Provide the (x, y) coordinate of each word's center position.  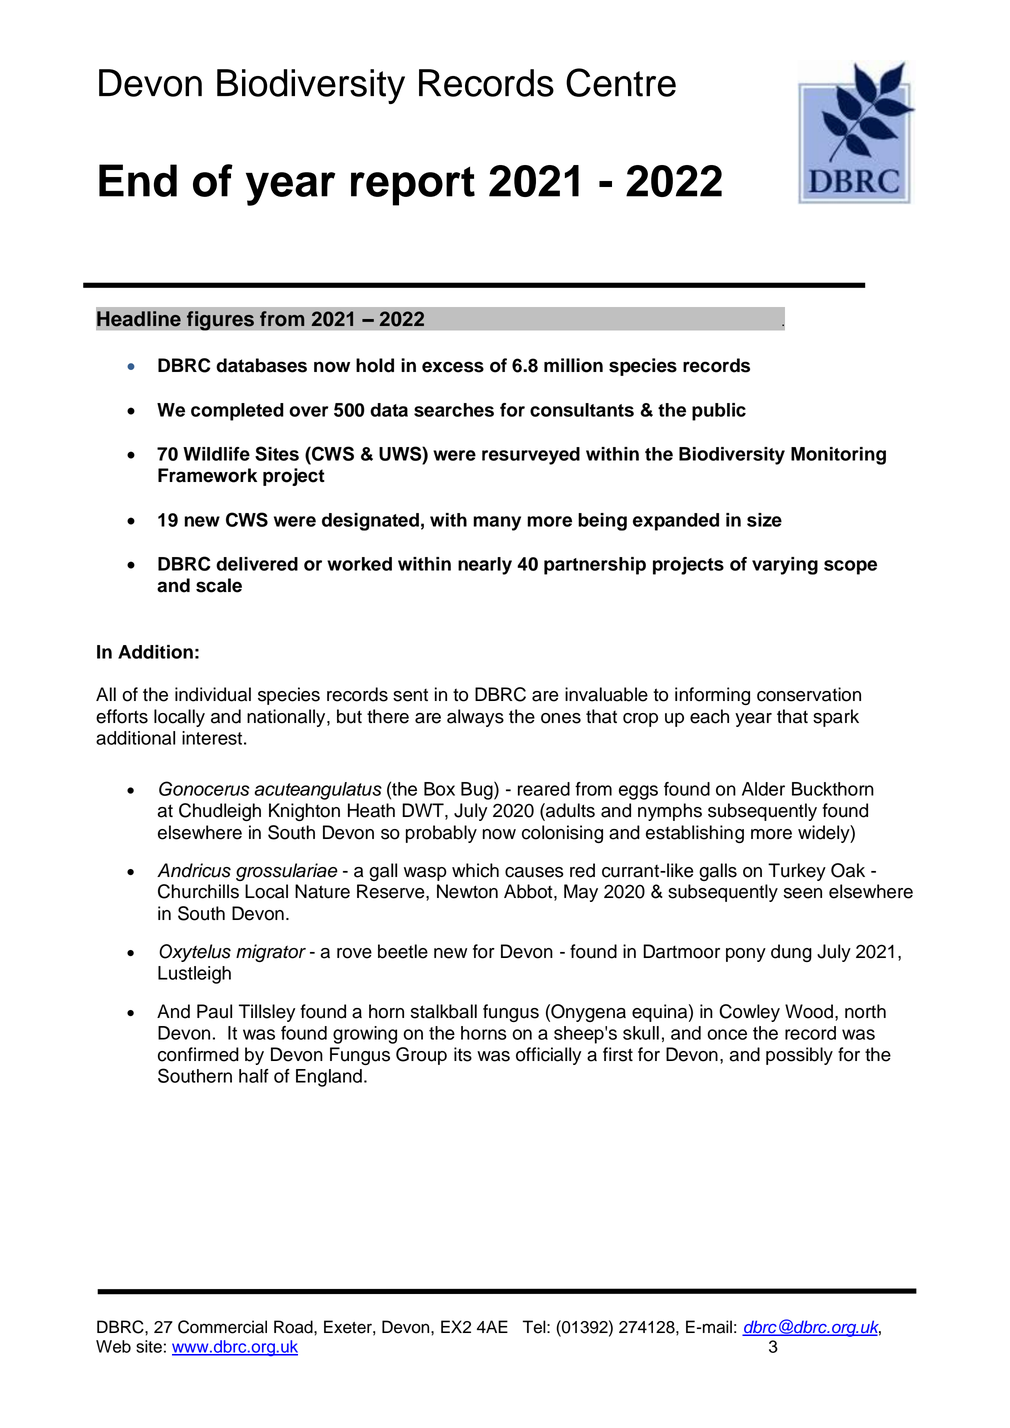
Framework (207, 475)
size (764, 520)
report (413, 186)
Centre (621, 82)
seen (803, 893)
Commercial (222, 1327)
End (138, 180)
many (497, 523)
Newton (467, 891)
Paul (214, 1011)
